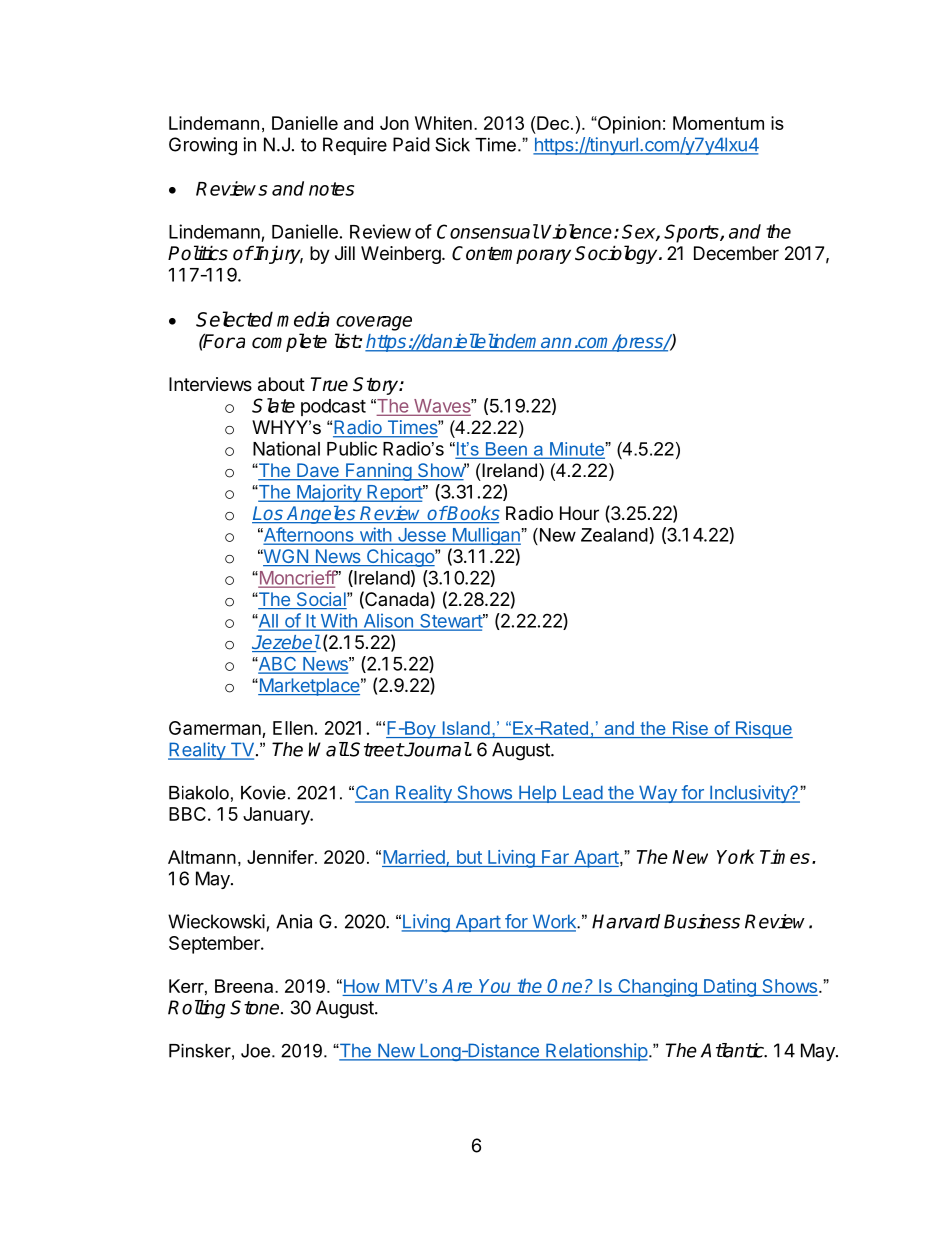  I want to click on Zealand, so click(614, 535).
